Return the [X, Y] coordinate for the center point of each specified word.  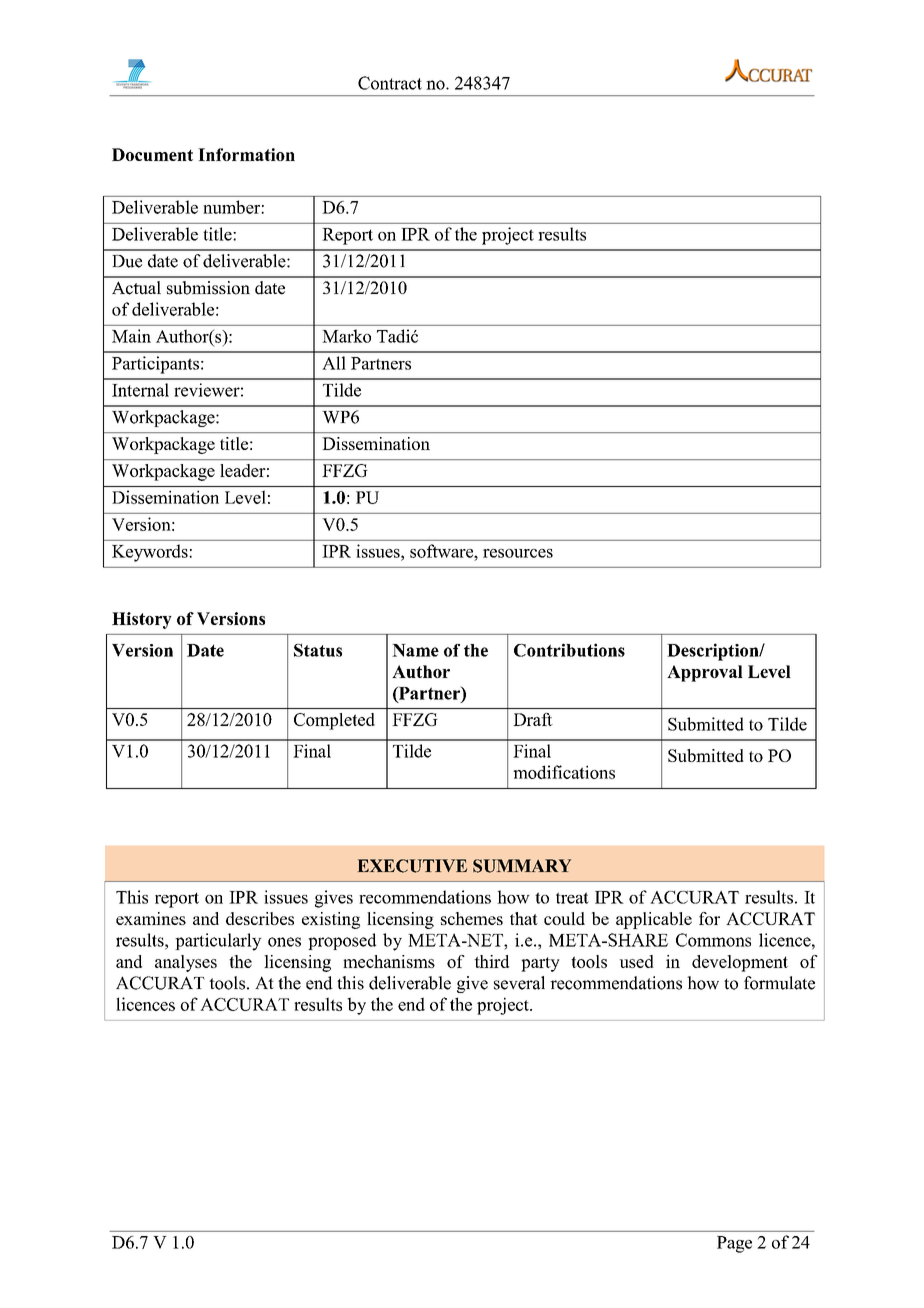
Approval [705, 673]
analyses [186, 963]
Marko [346, 336]
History [142, 620]
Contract [390, 83]
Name [415, 650]
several [519, 983]
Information [246, 154]
